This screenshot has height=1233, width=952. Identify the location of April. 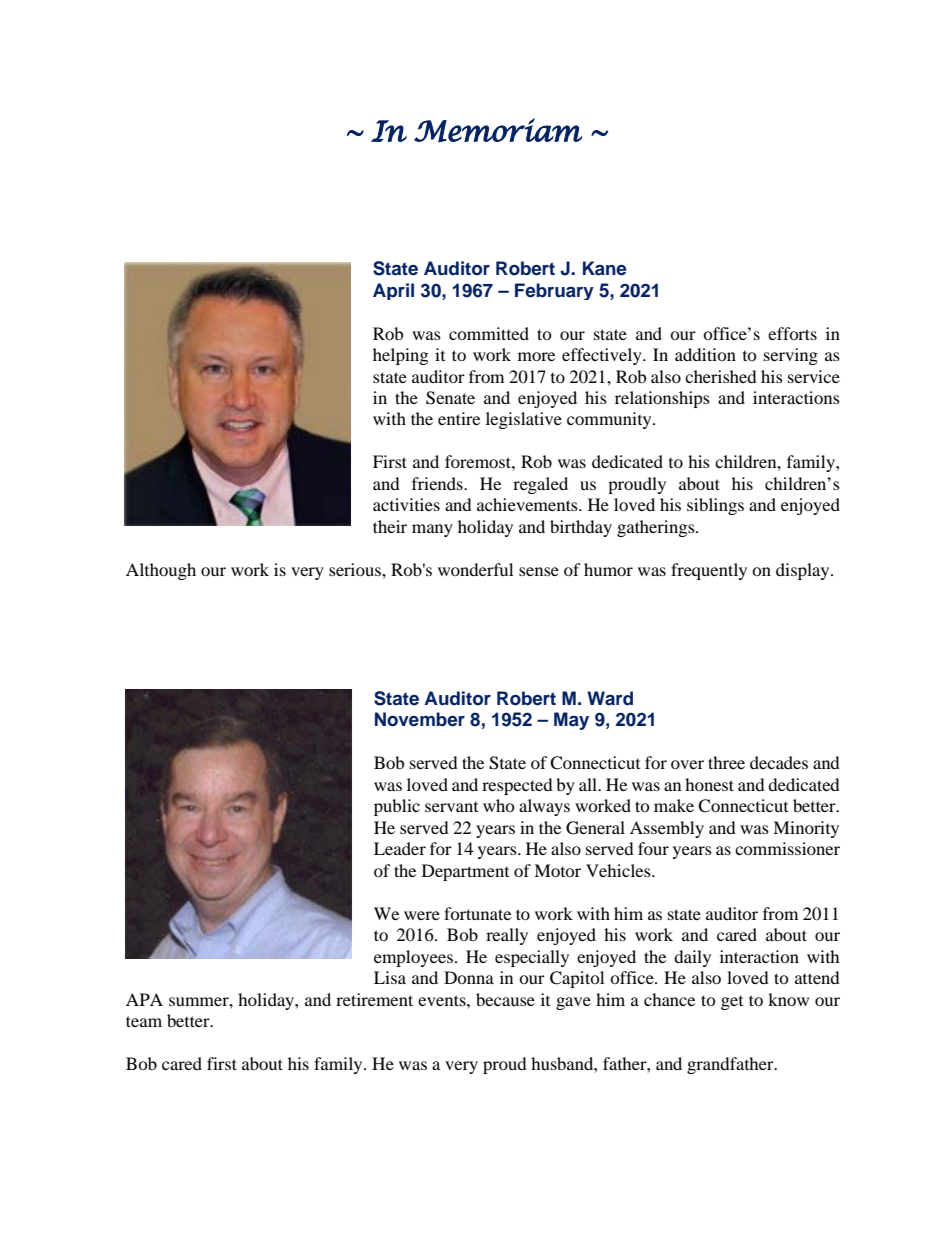
(393, 291).
